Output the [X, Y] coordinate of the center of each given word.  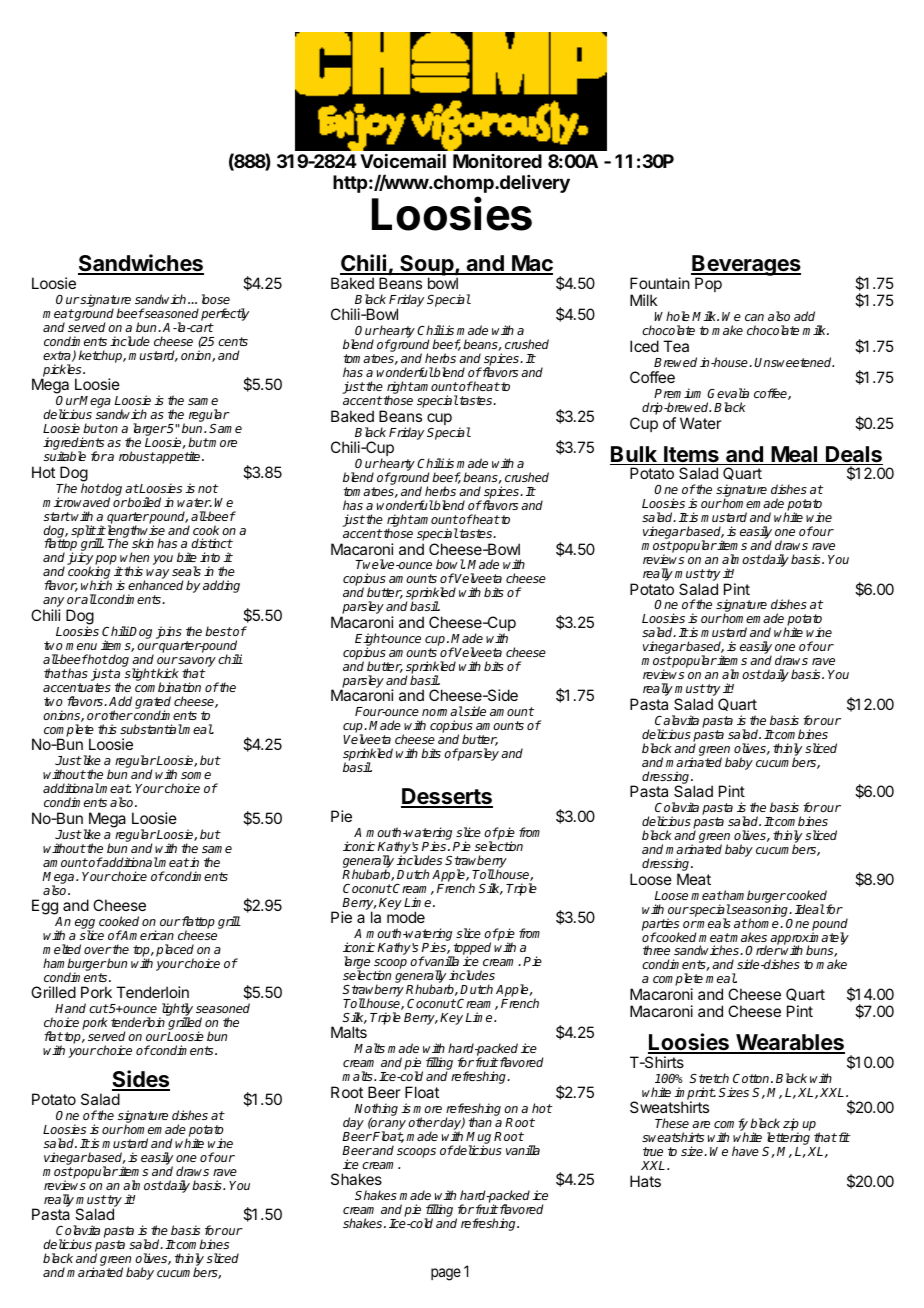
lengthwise [135, 532]
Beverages [746, 267]
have [745, 1151]
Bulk [634, 455]
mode [406, 917]
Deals [853, 455]
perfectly [225, 314]
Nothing [376, 1110]
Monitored [497, 161]
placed [175, 951]
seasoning [760, 911]
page [446, 1274]
